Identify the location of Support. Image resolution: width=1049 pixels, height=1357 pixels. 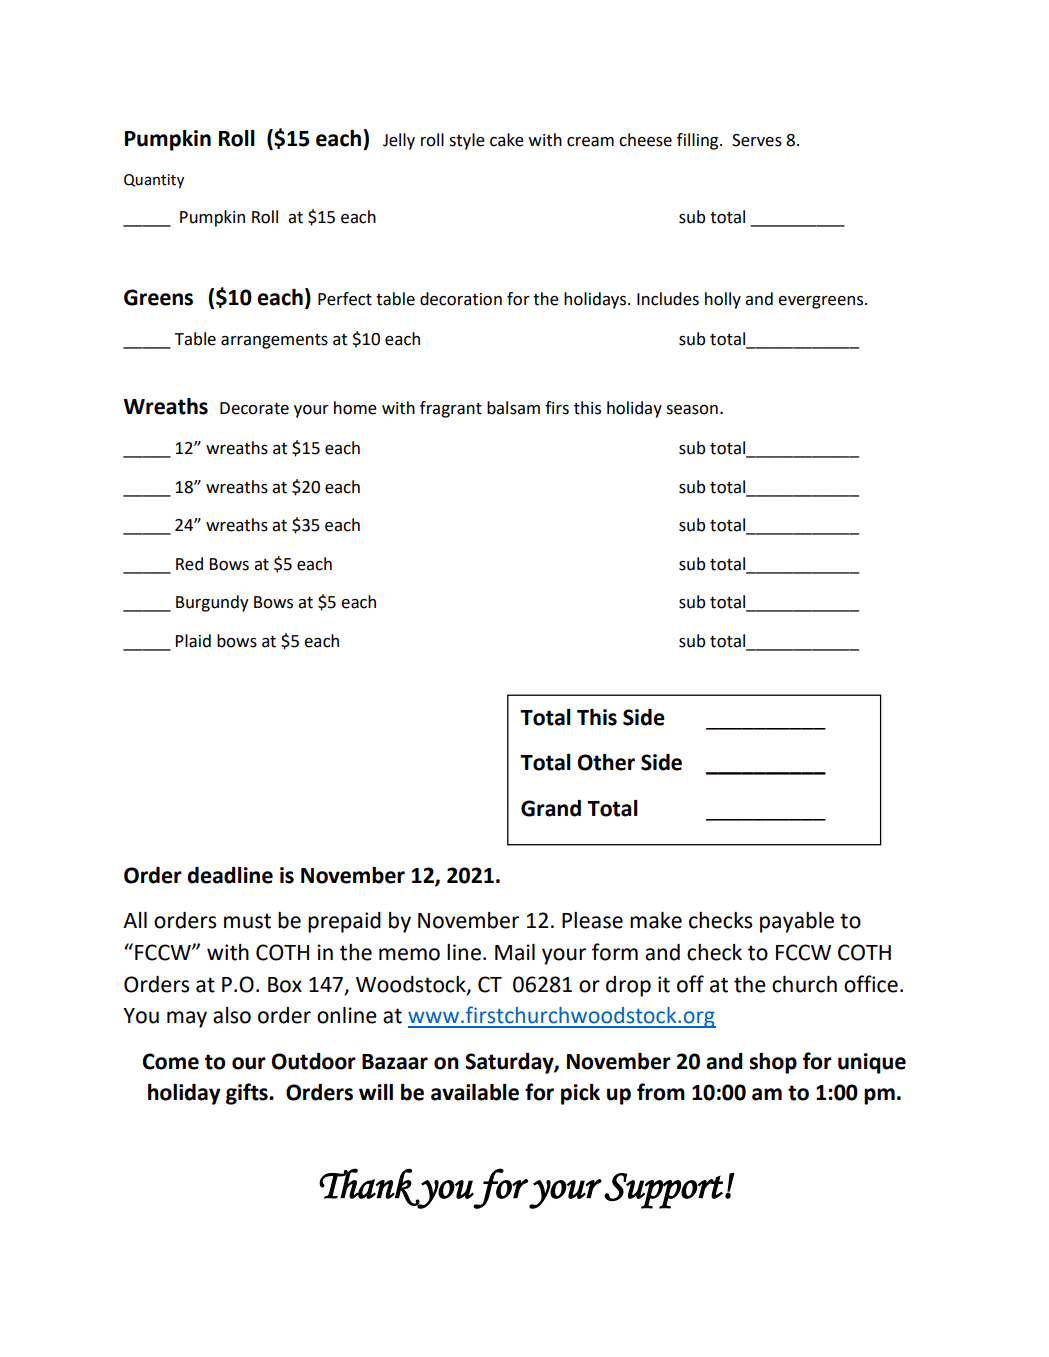
(664, 1191).
